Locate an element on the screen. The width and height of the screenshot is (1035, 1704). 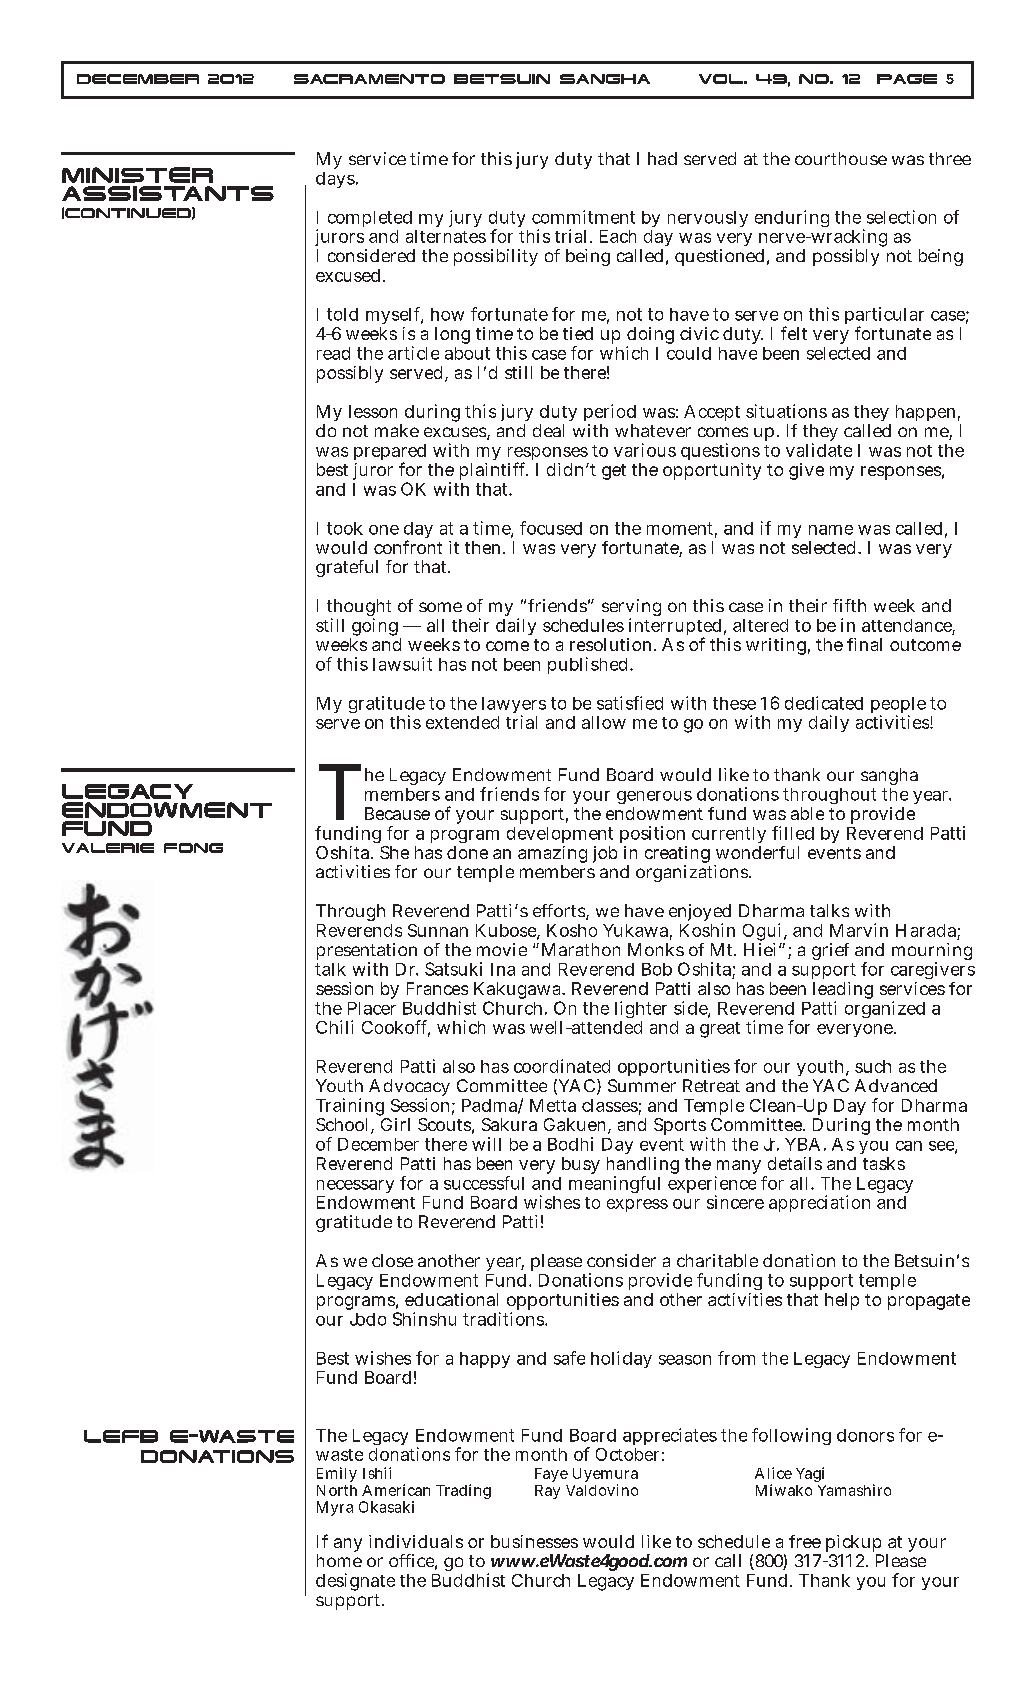
grateful is located at coordinates (347, 568).
